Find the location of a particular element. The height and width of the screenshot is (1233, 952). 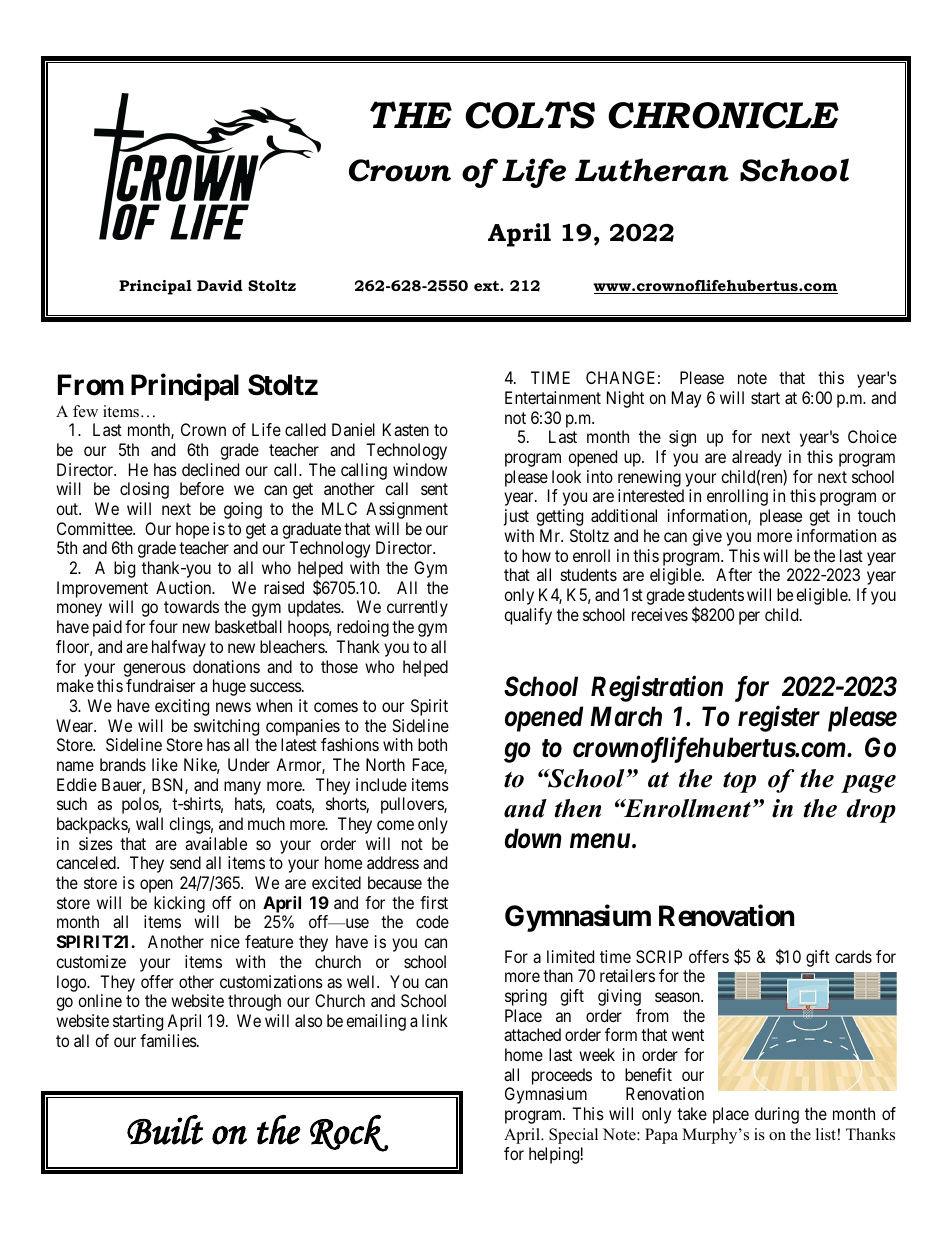

COLTS is located at coordinates (530, 115).
